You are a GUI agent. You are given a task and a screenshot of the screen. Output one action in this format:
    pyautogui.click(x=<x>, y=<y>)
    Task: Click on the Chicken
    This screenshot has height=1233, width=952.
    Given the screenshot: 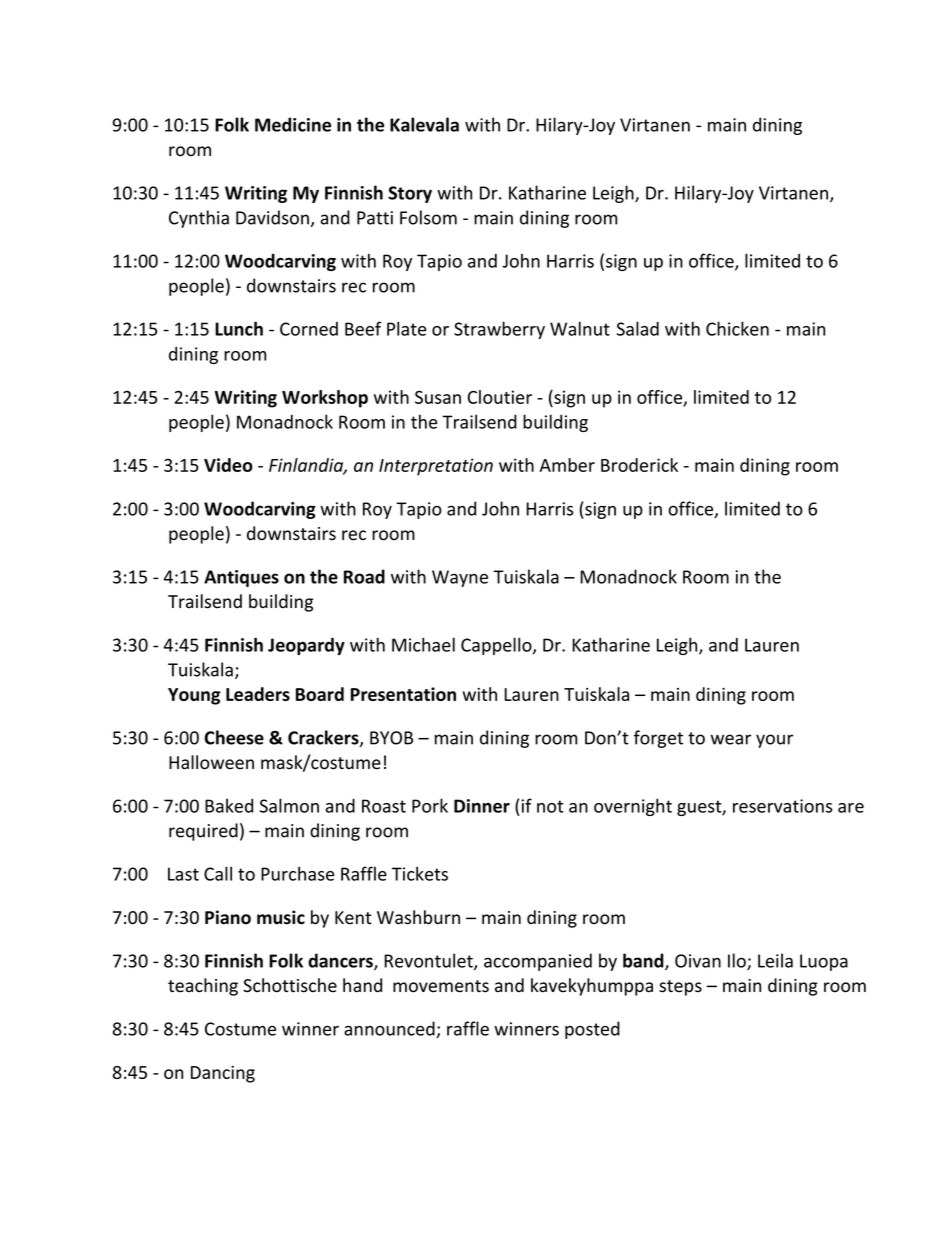 What is the action you would take?
    pyautogui.click(x=737, y=328)
